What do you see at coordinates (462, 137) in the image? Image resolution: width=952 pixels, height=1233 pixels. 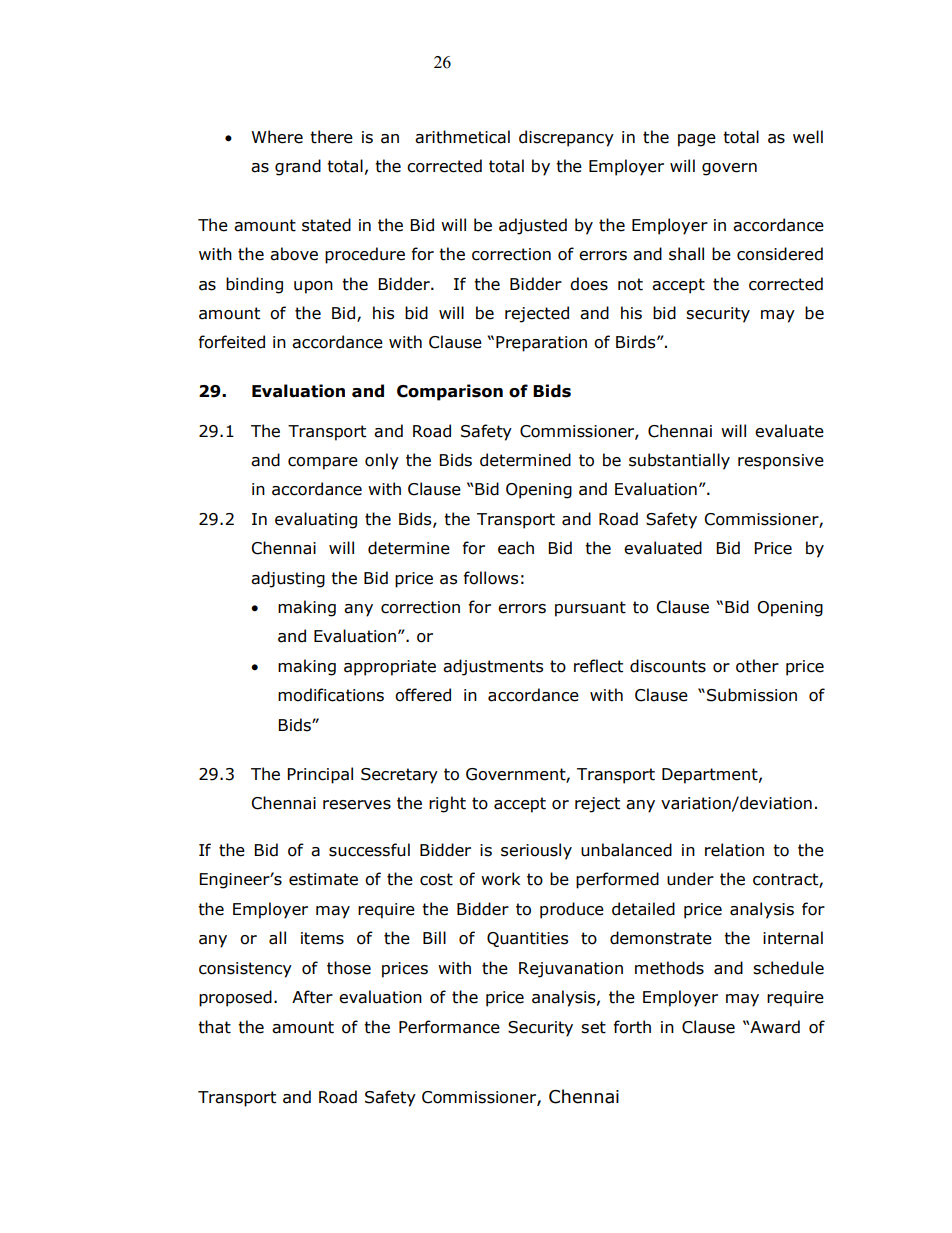 I see `arithmetical` at bounding box center [462, 137].
